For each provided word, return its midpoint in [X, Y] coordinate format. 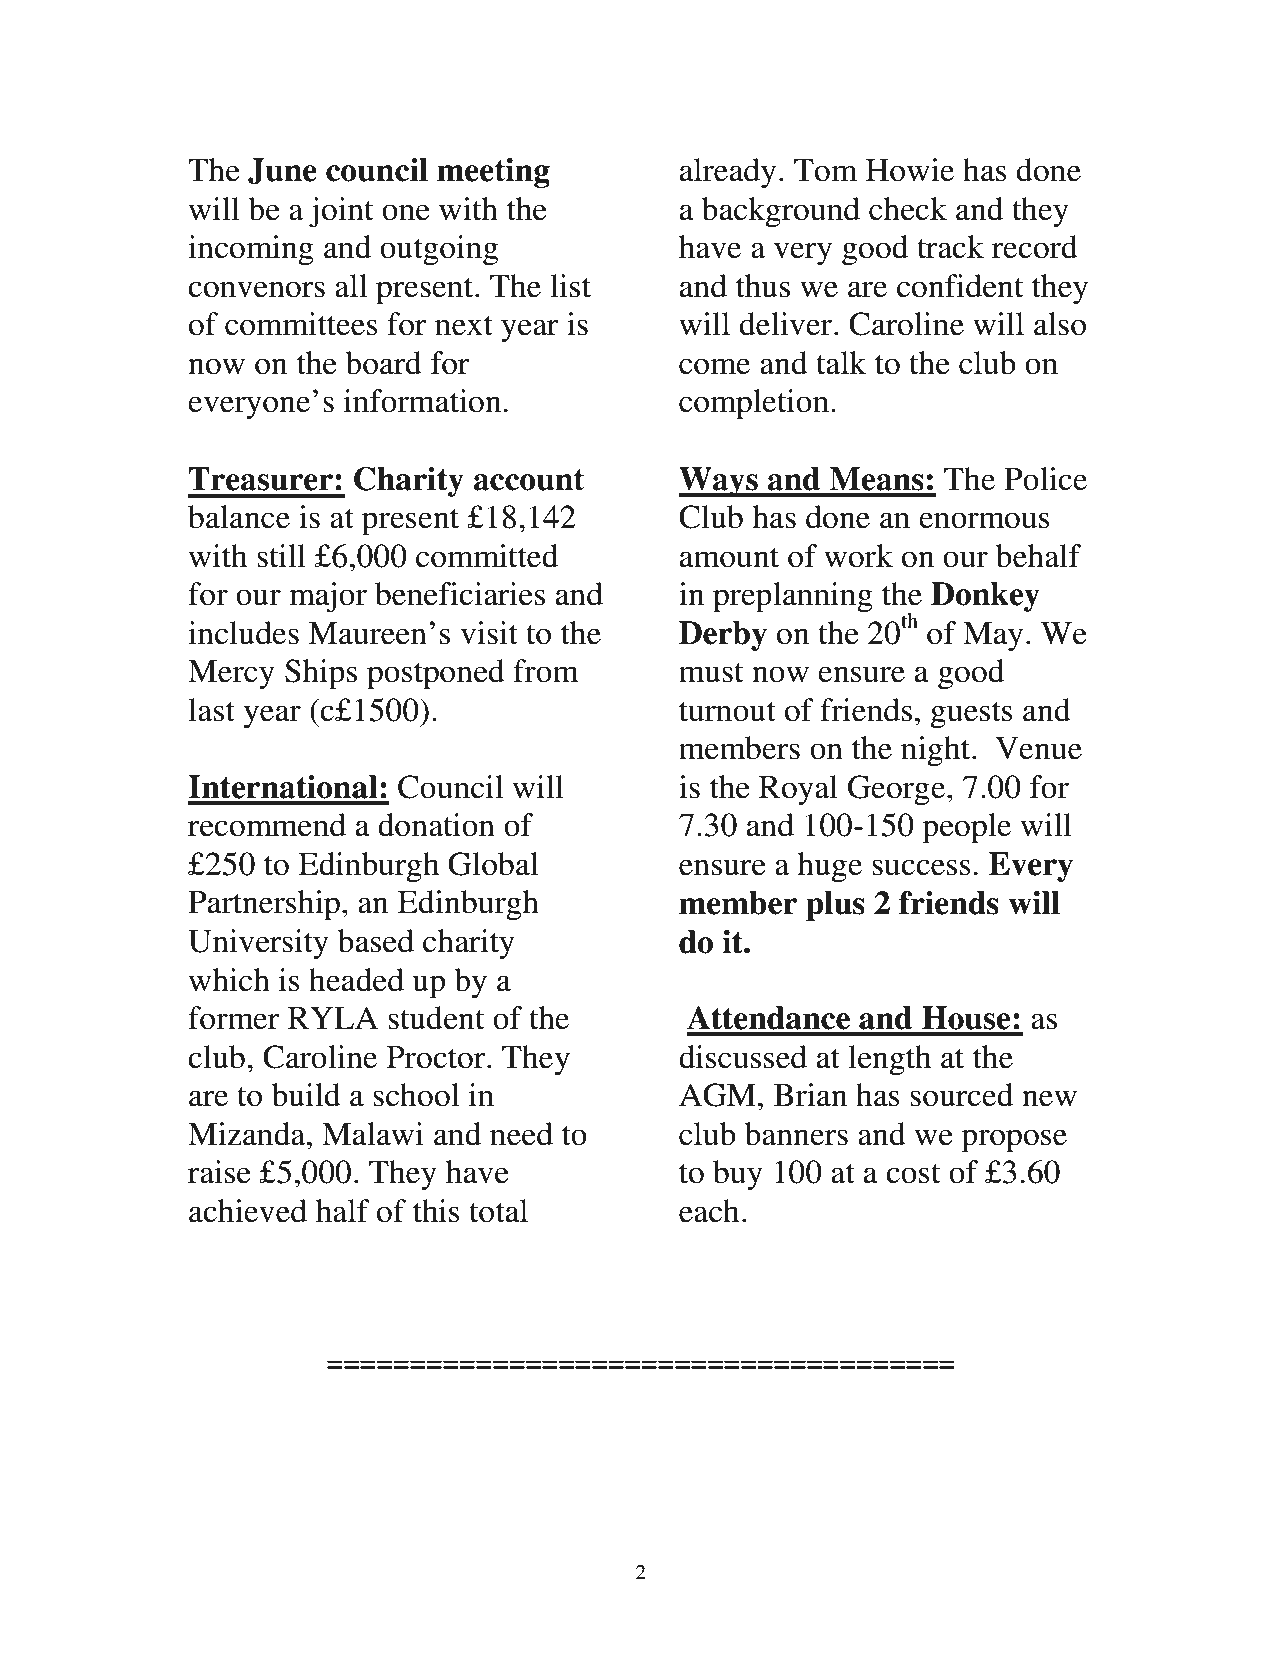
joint [341, 212]
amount [729, 558]
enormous [984, 520]
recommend [267, 825]
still [281, 556]
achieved [248, 1211]
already [728, 173]
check [908, 209]
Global [493, 864]
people [966, 828]
